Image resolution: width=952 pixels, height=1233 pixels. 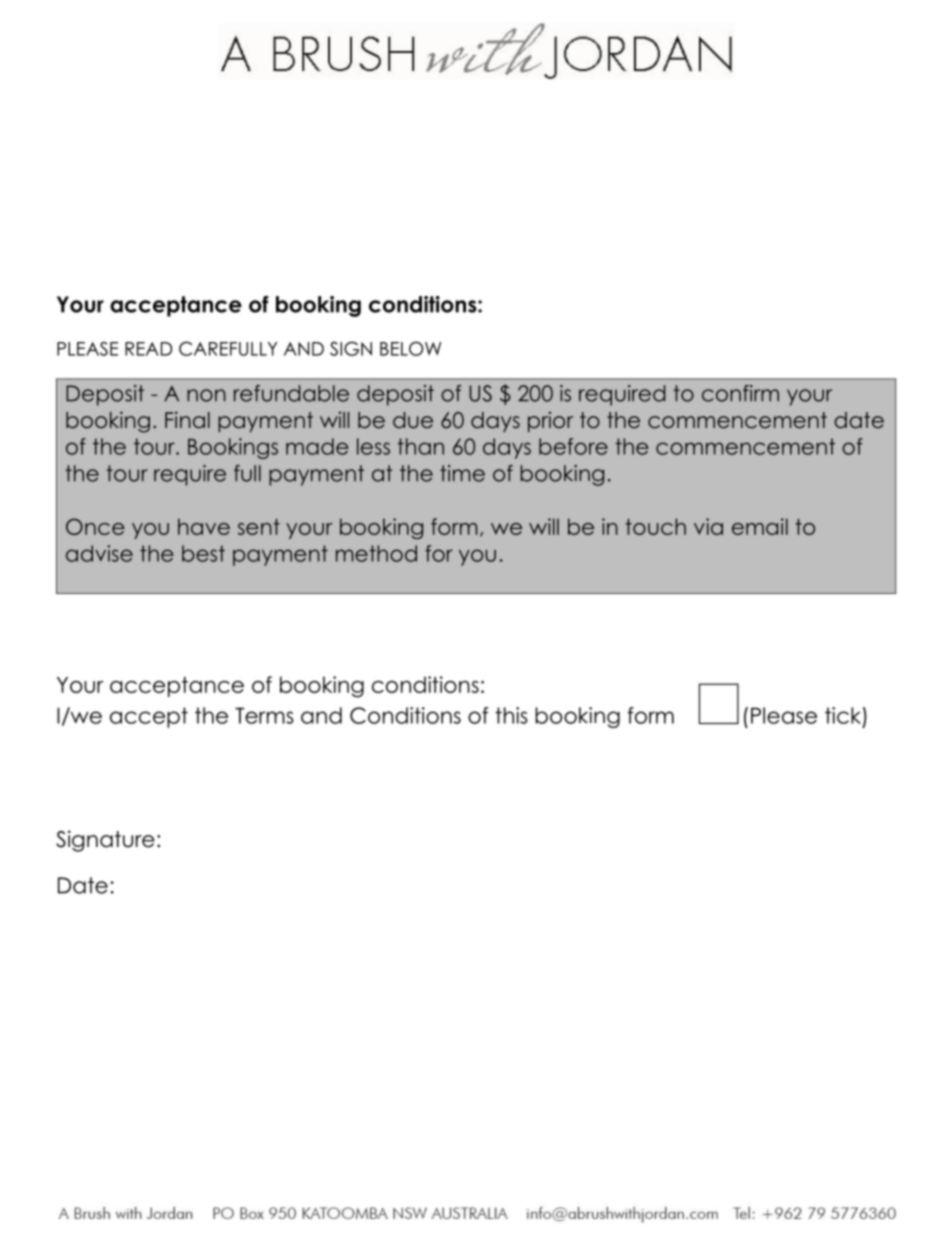 I want to click on BELOW, so click(x=410, y=348).
